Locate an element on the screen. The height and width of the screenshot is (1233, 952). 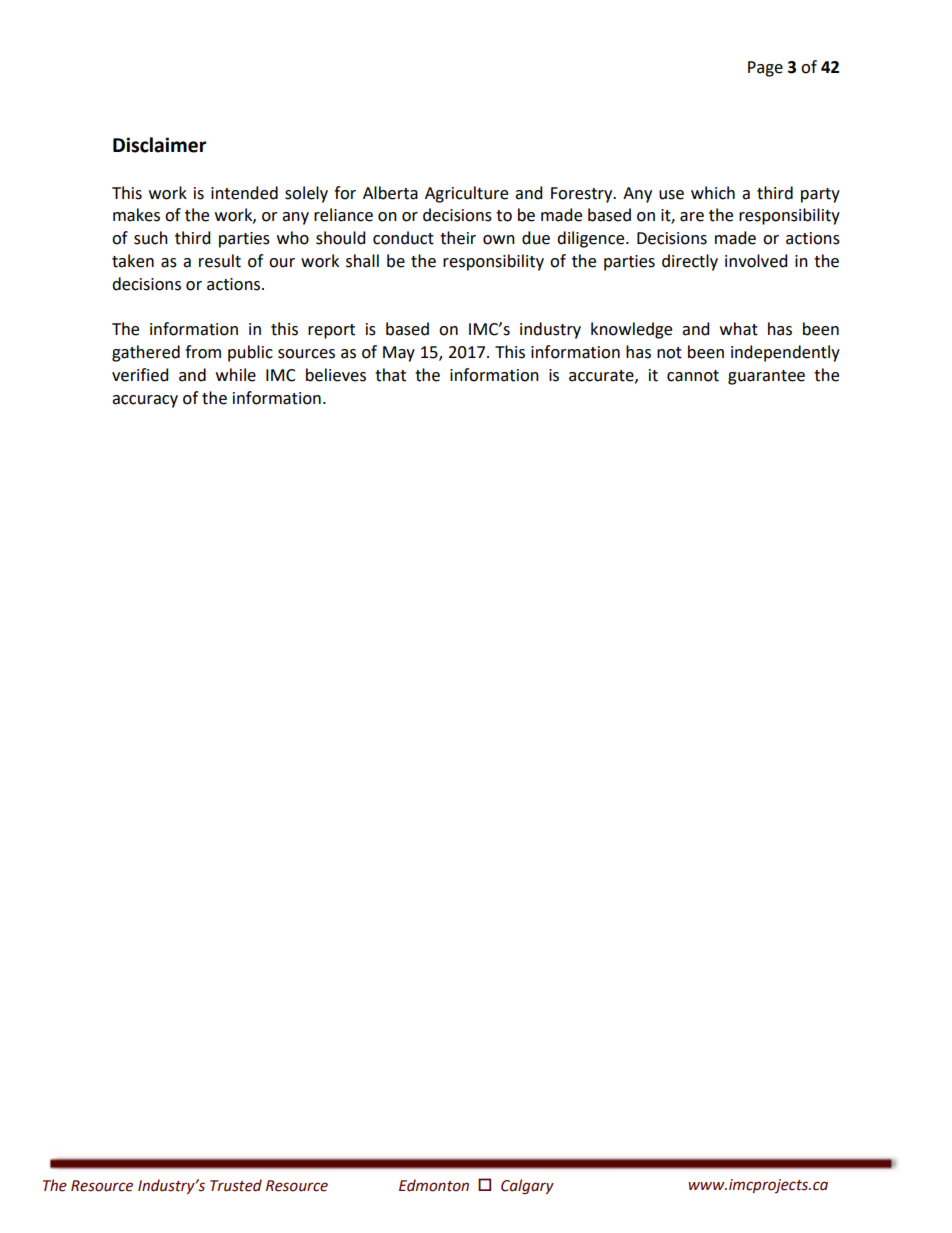
Page is located at coordinates (765, 69).
